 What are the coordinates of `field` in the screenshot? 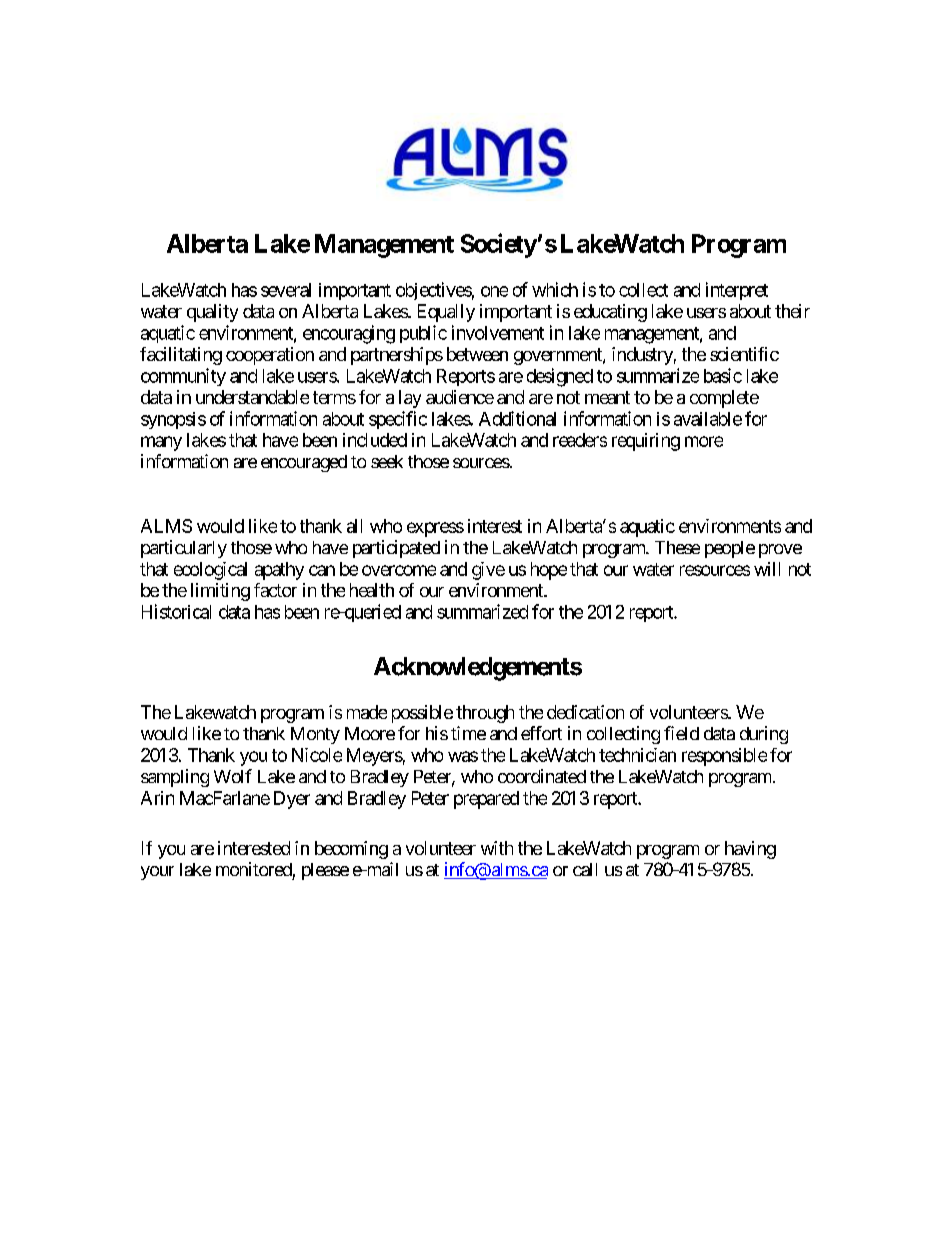 It's located at (681, 733).
